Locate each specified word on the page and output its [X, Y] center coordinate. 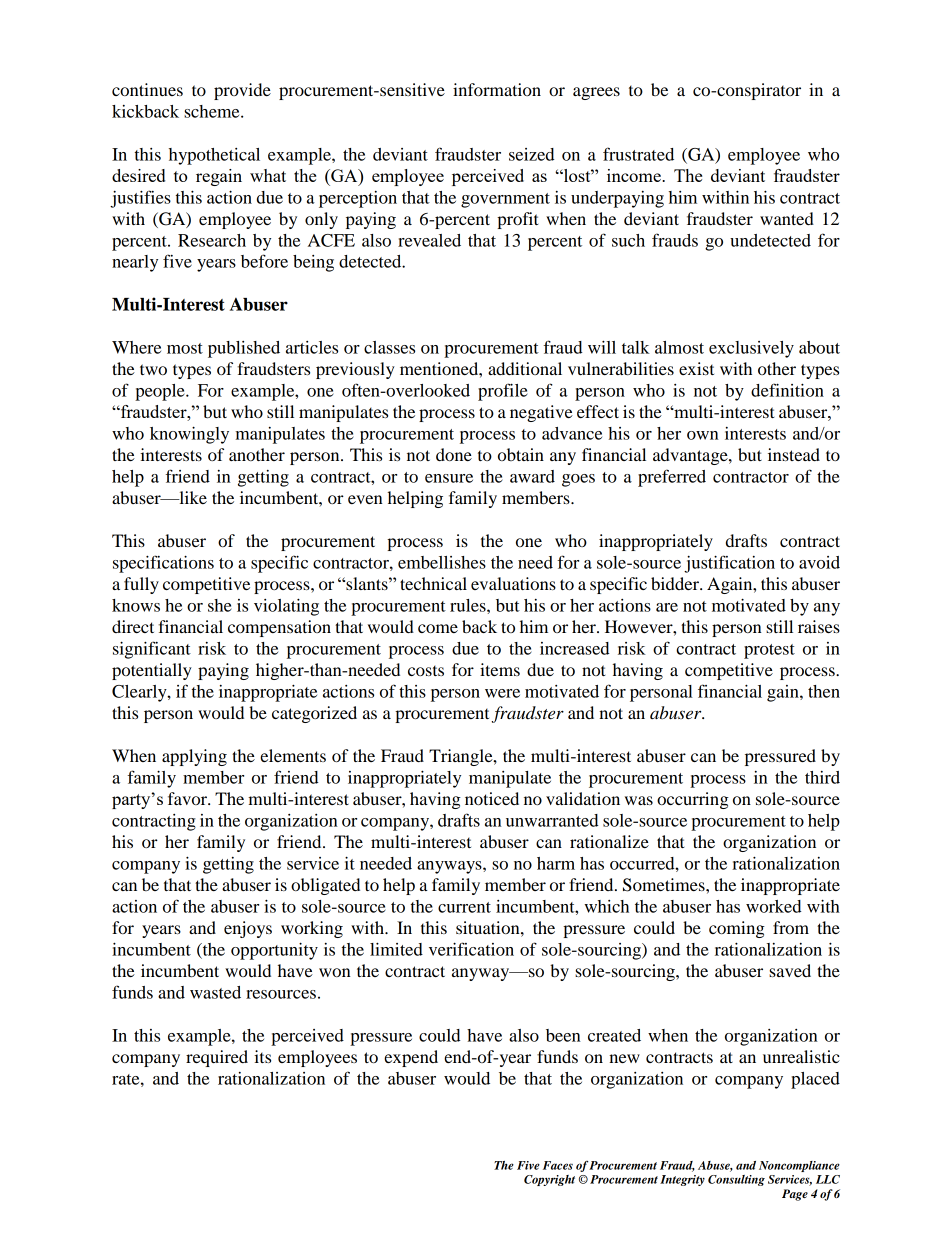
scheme [213, 111]
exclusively [751, 349]
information [497, 89]
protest [769, 651]
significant [152, 650]
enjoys [248, 929]
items [500, 669]
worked [774, 906]
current [464, 907]
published [244, 349]
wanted [787, 218]
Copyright [549, 1180]
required [217, 1058]
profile [503, 392]
